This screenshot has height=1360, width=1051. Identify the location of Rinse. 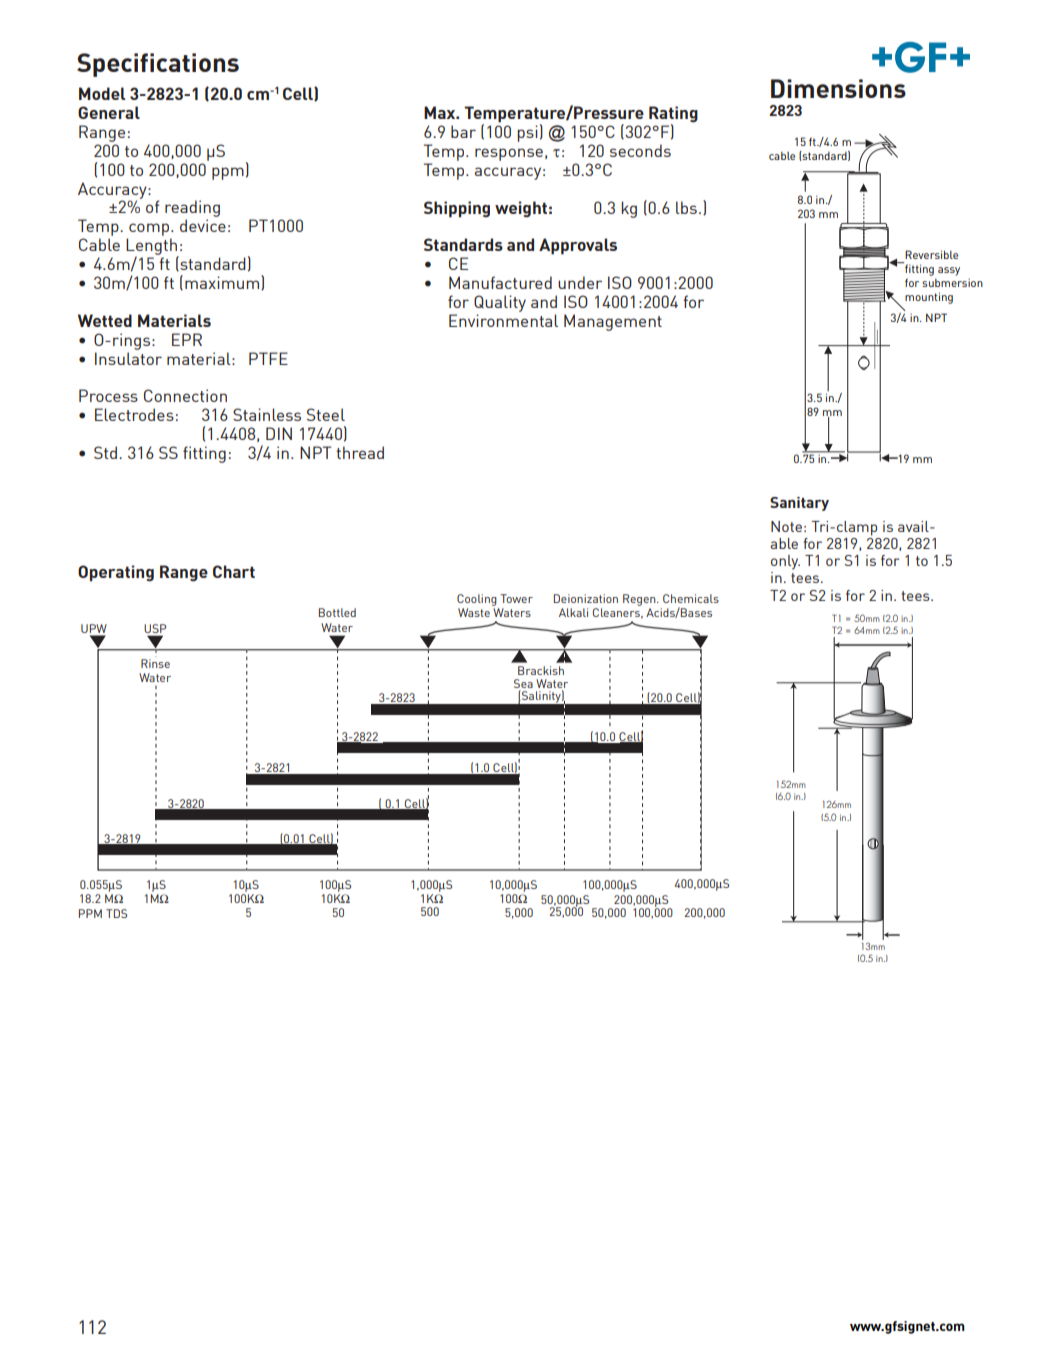
(155, 663).
